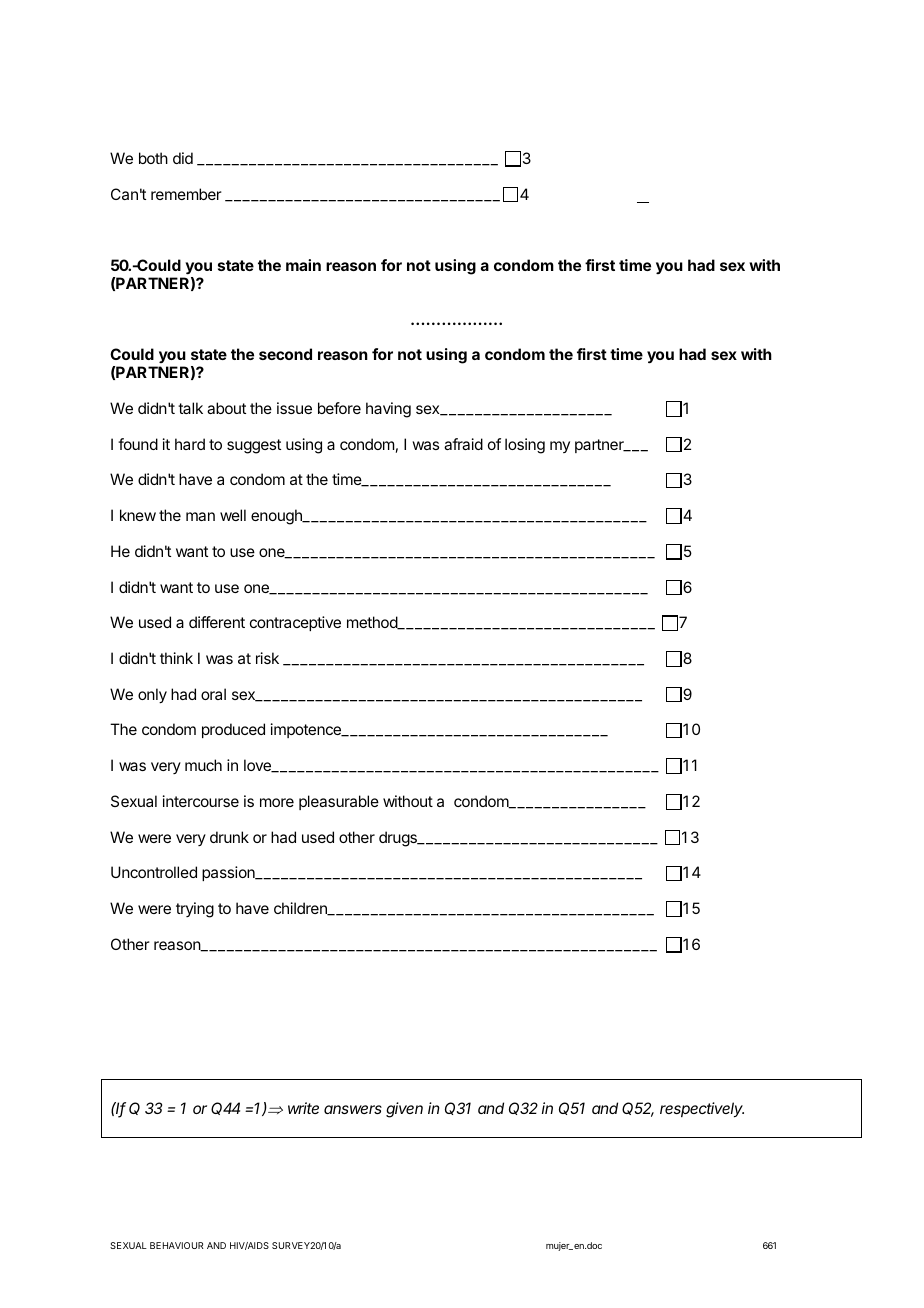 The image size is (924, 1308). Describe the element at coordinates (213, 694) in the screenshot. I see `oral` at that location.
